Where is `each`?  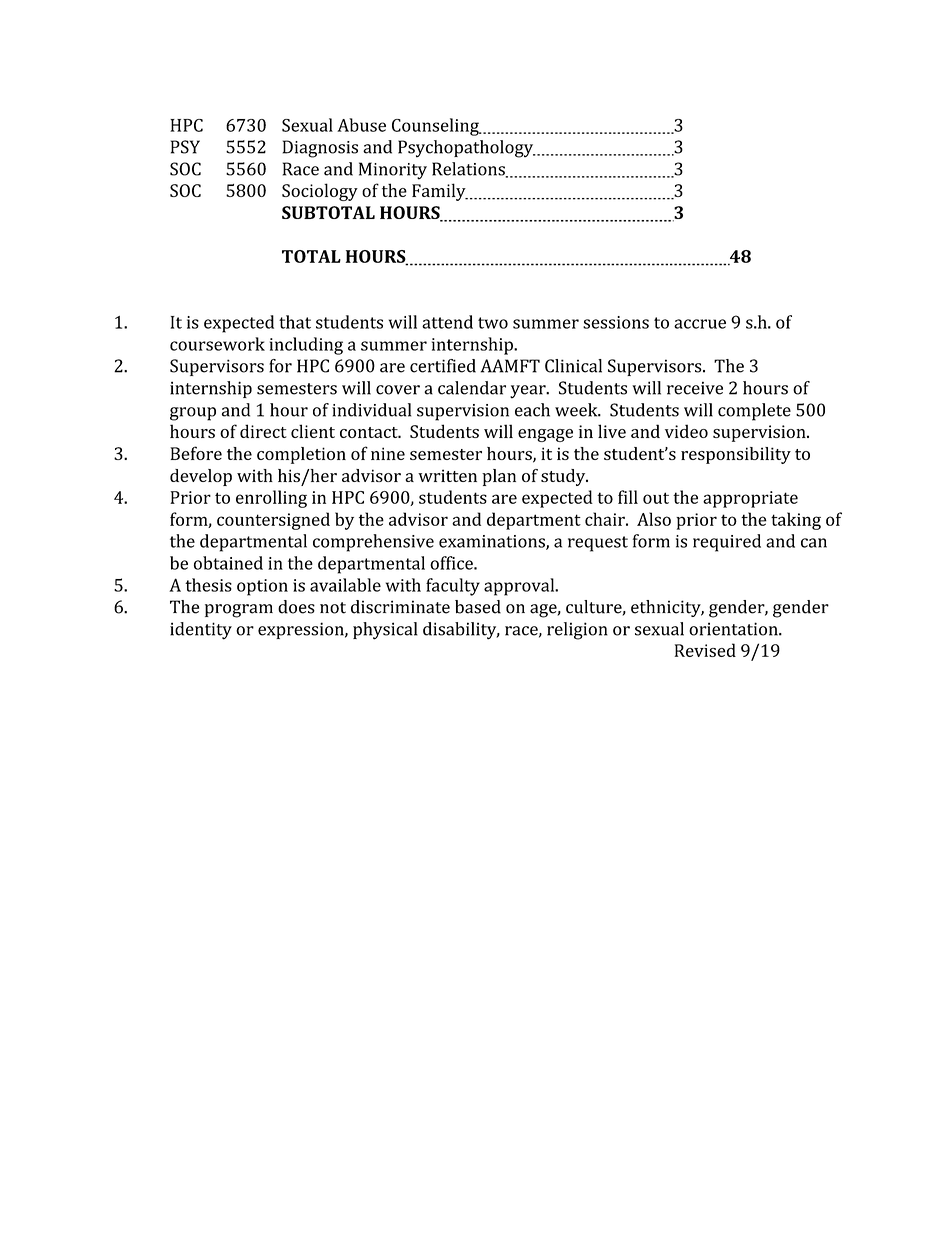
each is located at coordinates (532, 410).
